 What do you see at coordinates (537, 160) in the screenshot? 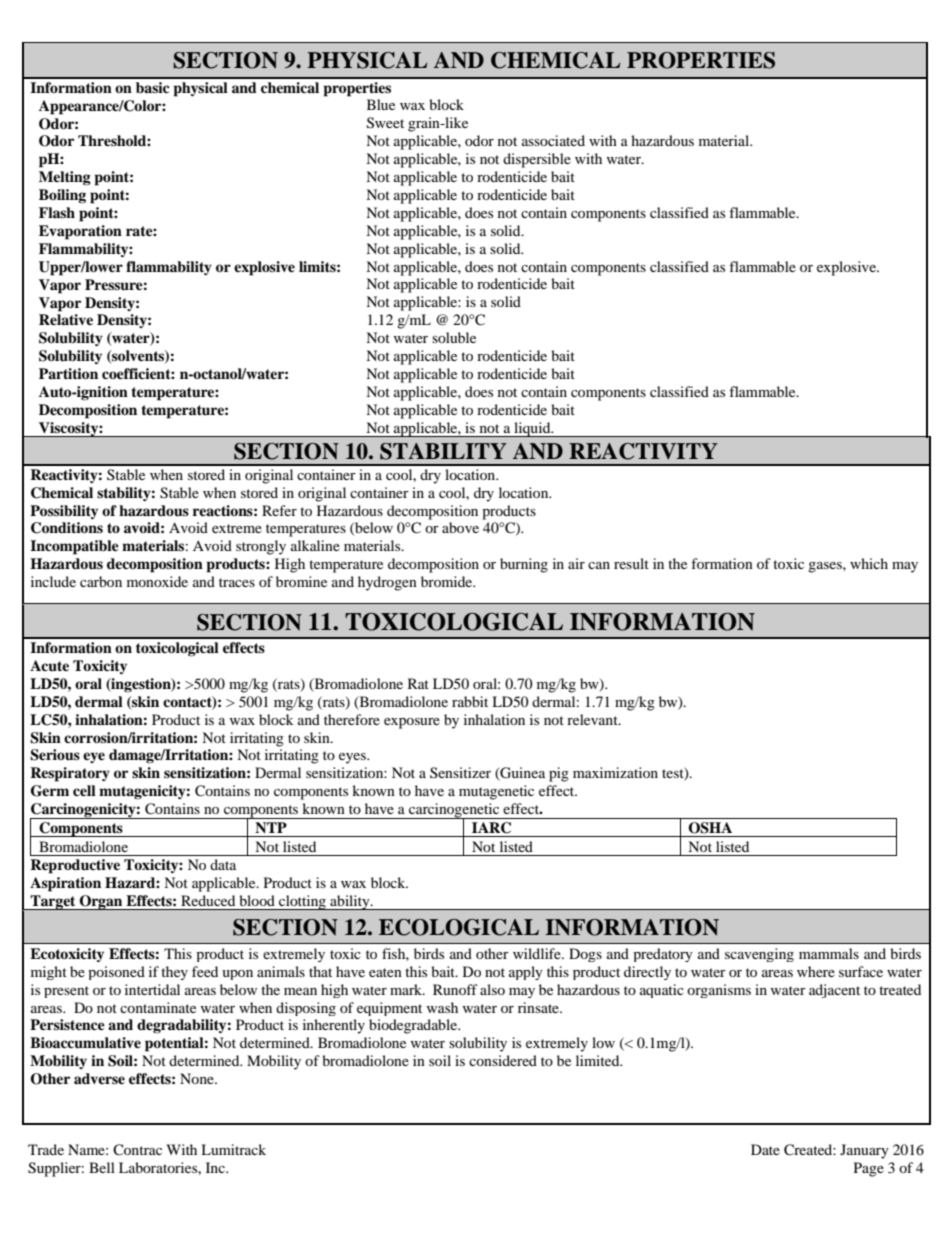
I see `dispersible` at bounding box center [537, 160].
